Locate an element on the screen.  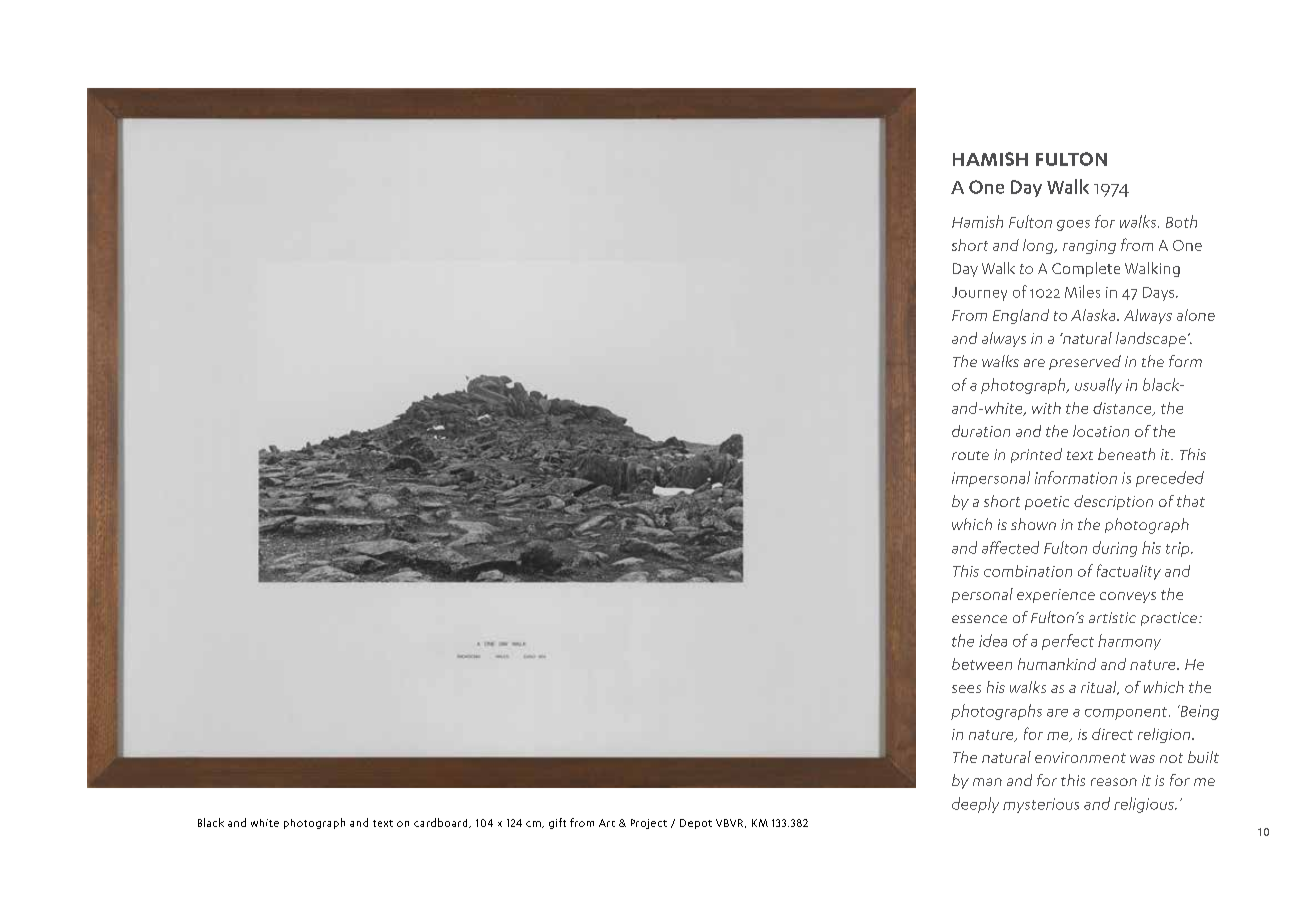
Depot is located at coordinates (696, 824).
